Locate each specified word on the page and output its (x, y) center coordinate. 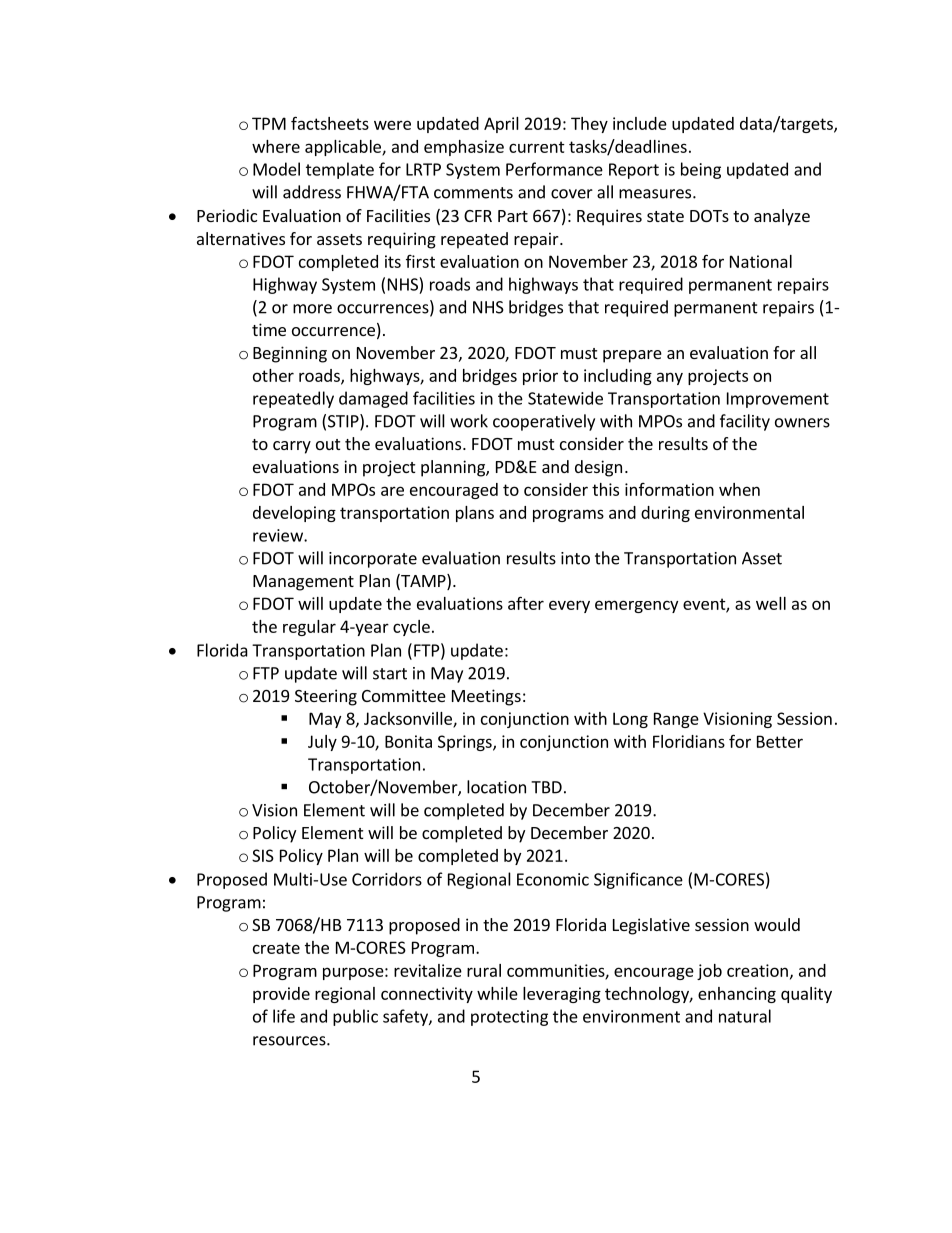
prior (540, 377)
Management (303, 583)
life (284, 1016)
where (276, 146)
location (496, 787)
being (701, 170)
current (537, 147)
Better (780, 741)
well (771, 603)
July (322, 743)
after (526, 603)
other (273, 375)
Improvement (778, 400)
